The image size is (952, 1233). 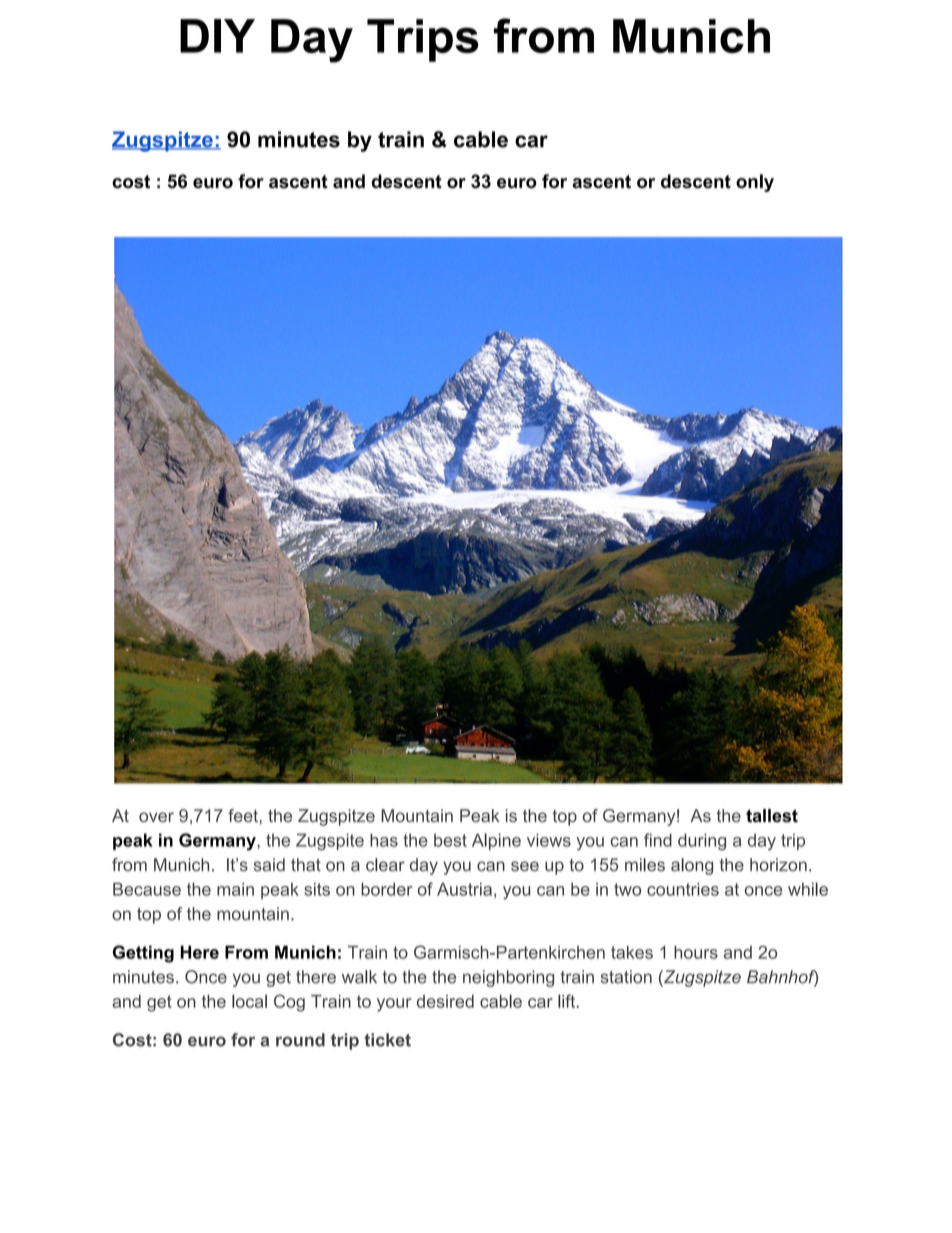 I want to click on Alpine, so click(x=496, y=841).
